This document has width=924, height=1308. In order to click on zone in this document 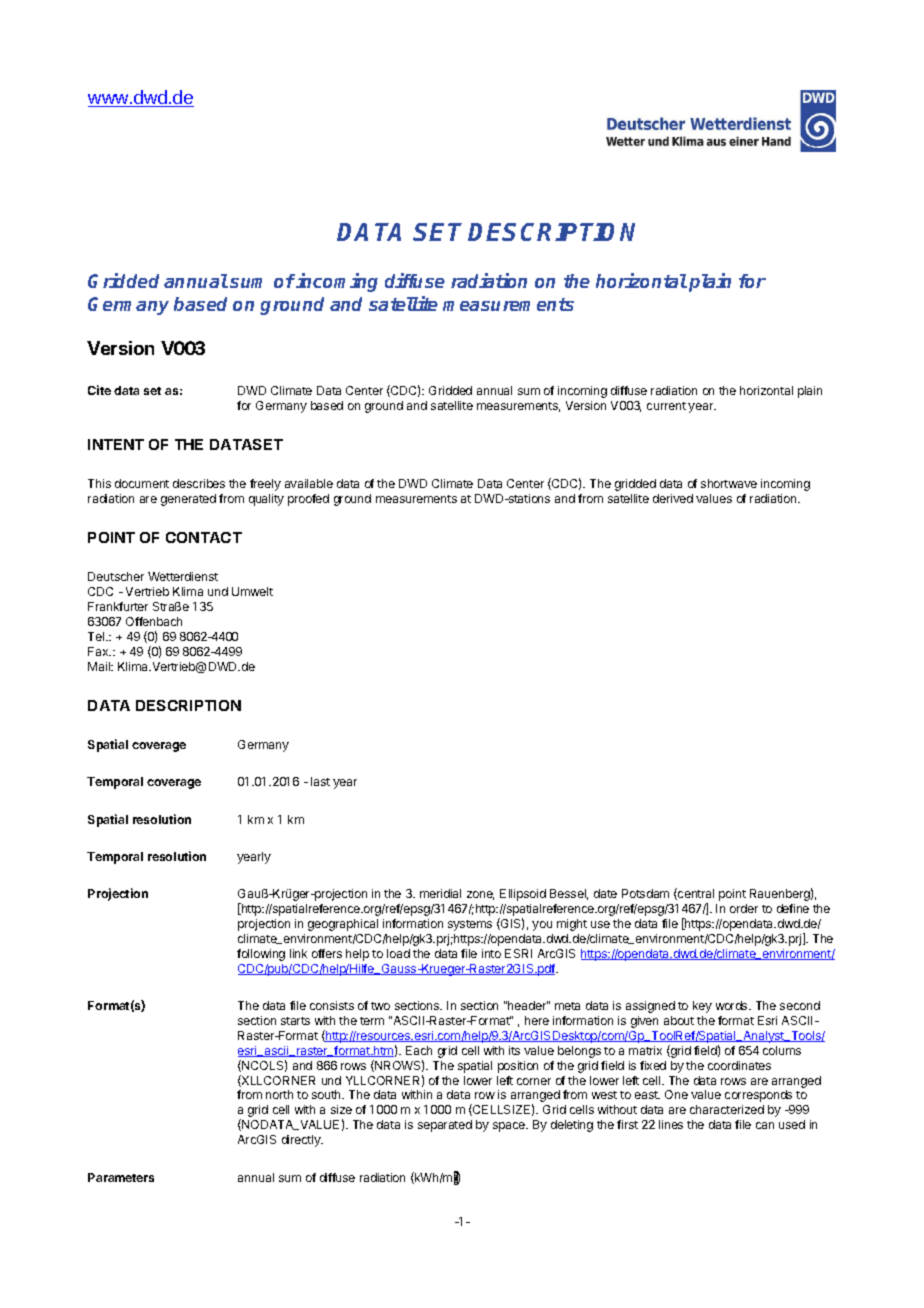, I will do `click(480, 895)`.
